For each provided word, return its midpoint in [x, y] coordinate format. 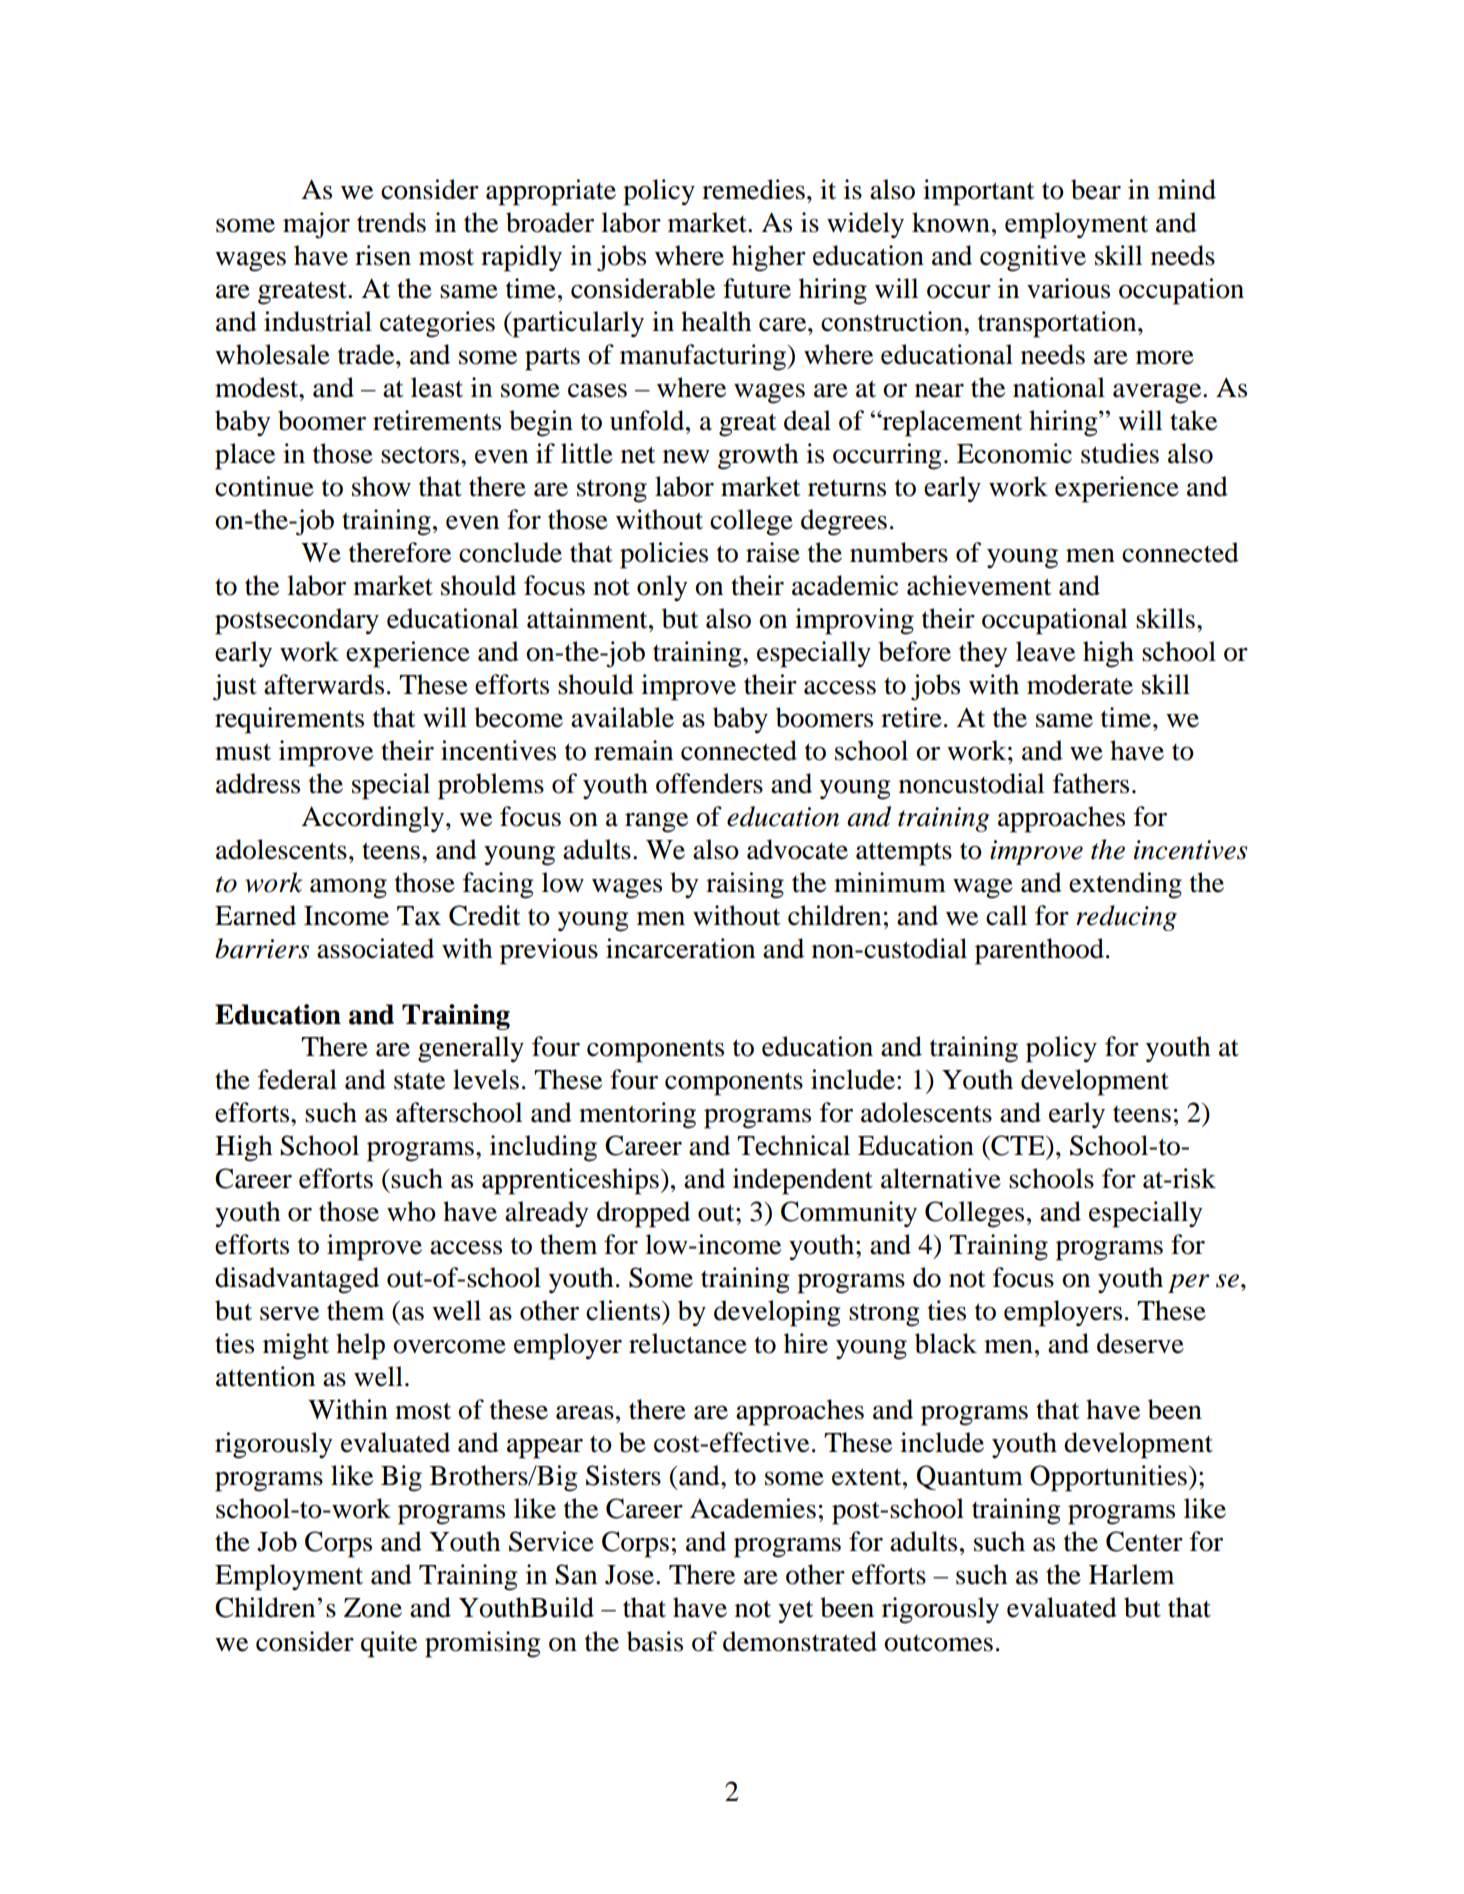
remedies [753, 189]
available [622, 717]
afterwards [324, 684]
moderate [1080, 684]
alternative [941, 1178]
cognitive [1033, 258]
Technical [793, 1145]
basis [655, 1641]
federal [297, 1079]
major [316, 225]
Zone [373, 1608]
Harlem [1131, 1574]
